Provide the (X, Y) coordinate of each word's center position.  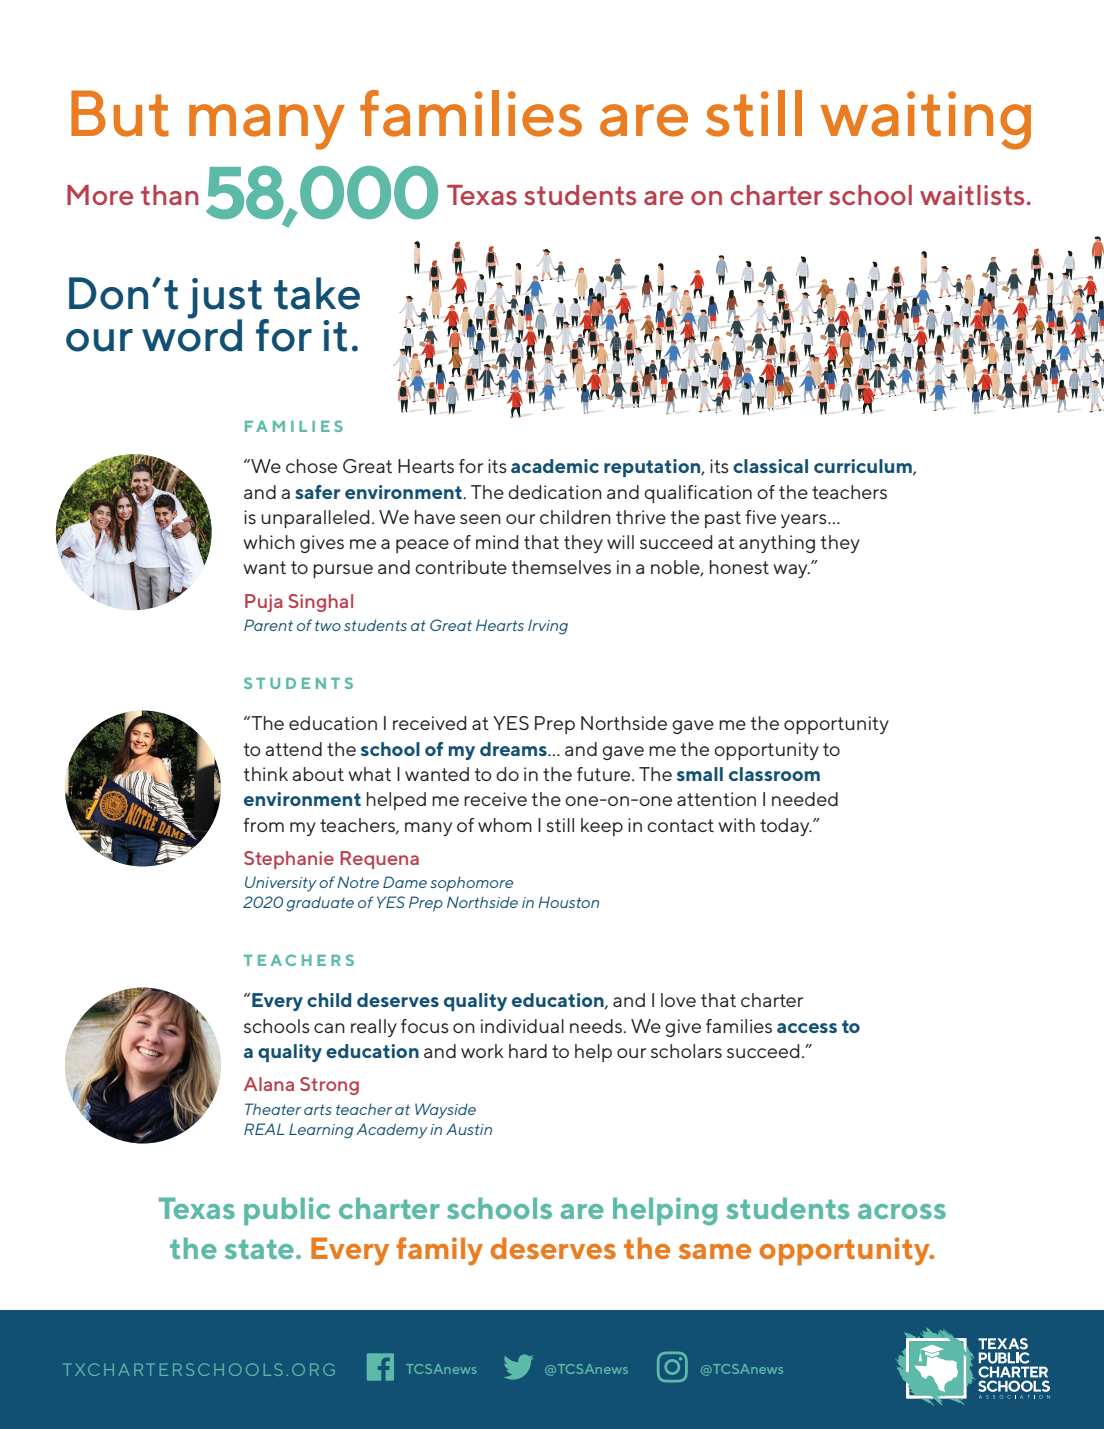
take (317, 293)
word (192, 334)
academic (555, 466)
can (329, 1028)
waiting (925, 120)
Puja (264, 603)
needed (805, 799)
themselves (561, 567)
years (805, 521)
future (605, 774)
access (807, 1028)
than (169, 195)
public (287, 1211)
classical (770, 466)
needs (597, 1026)
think (266, 774)
